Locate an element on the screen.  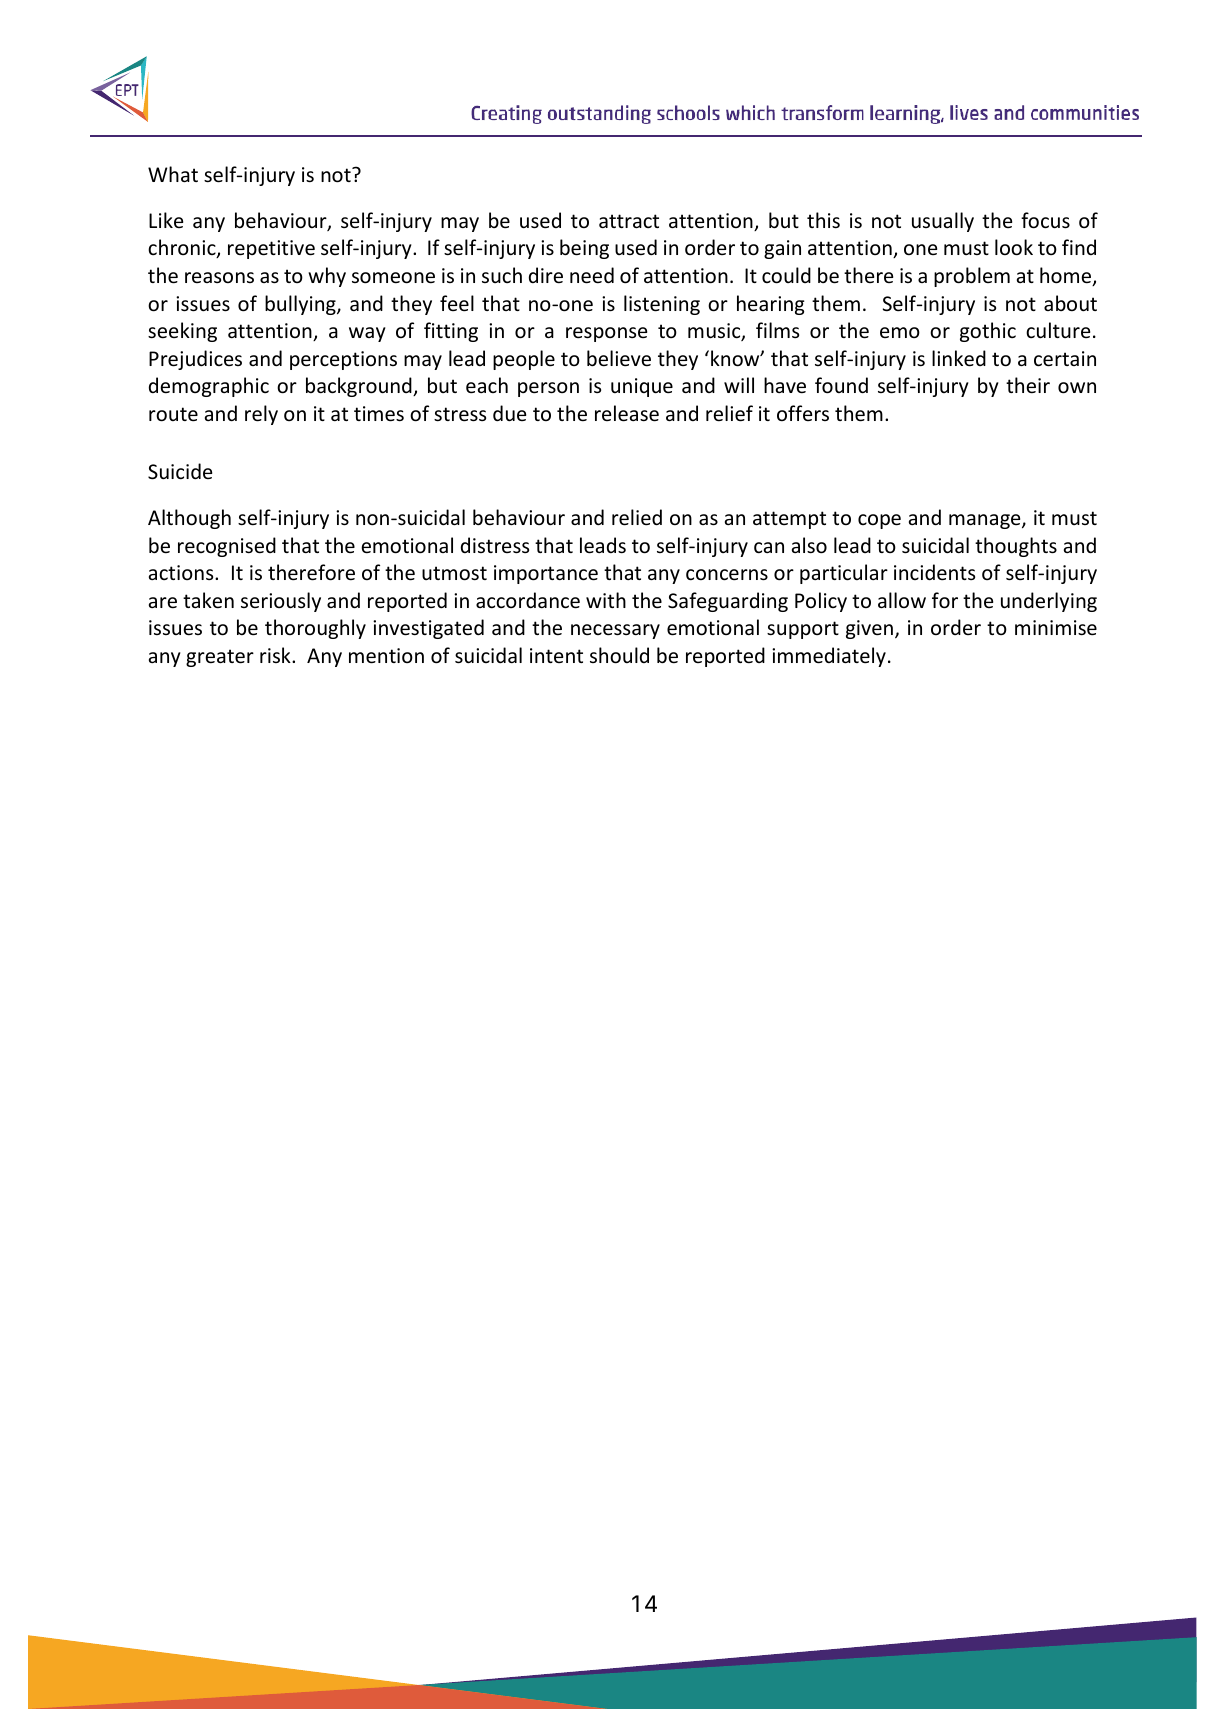
manage is located at coordinates (986, 521).
